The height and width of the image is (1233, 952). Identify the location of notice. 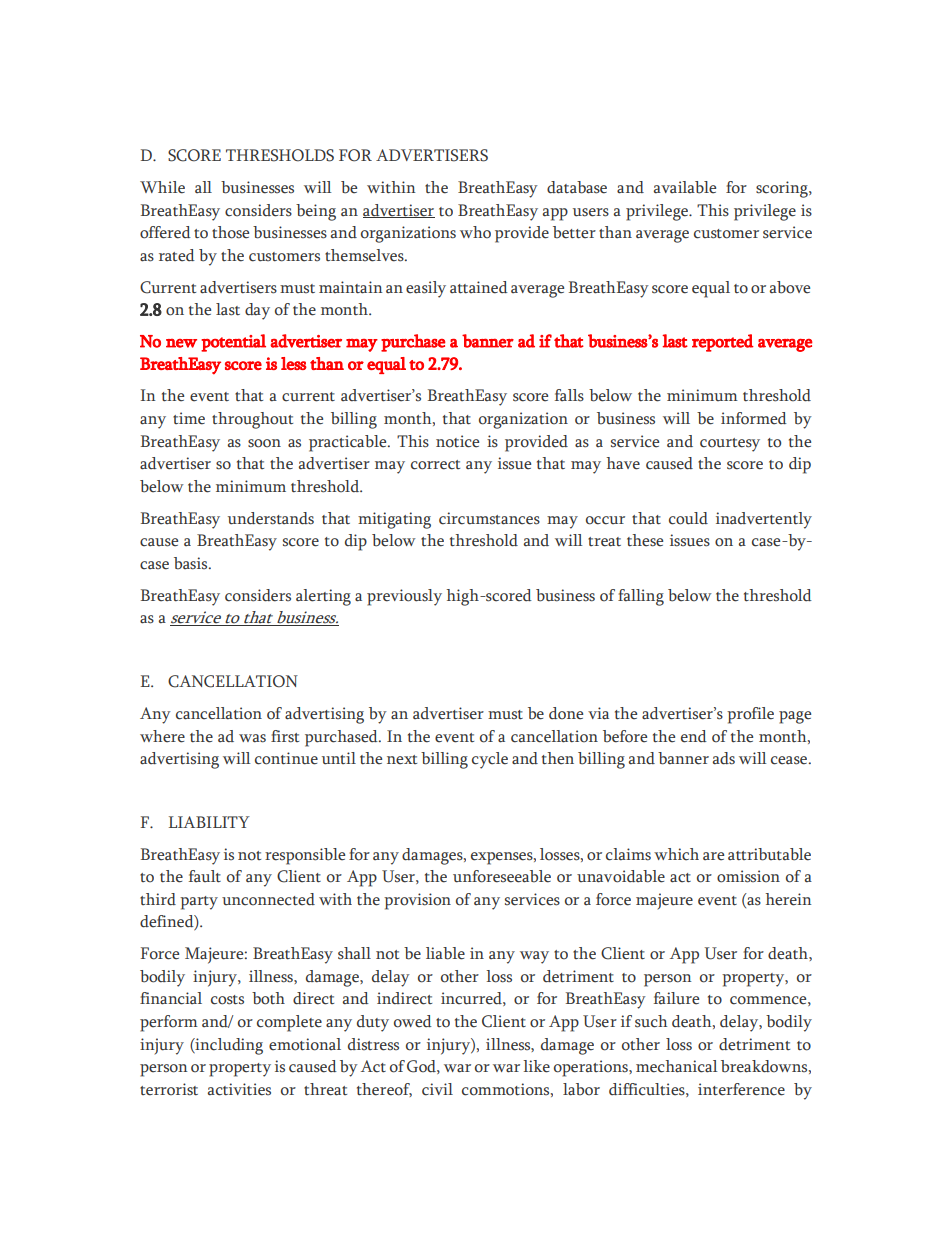
(457, 441).
